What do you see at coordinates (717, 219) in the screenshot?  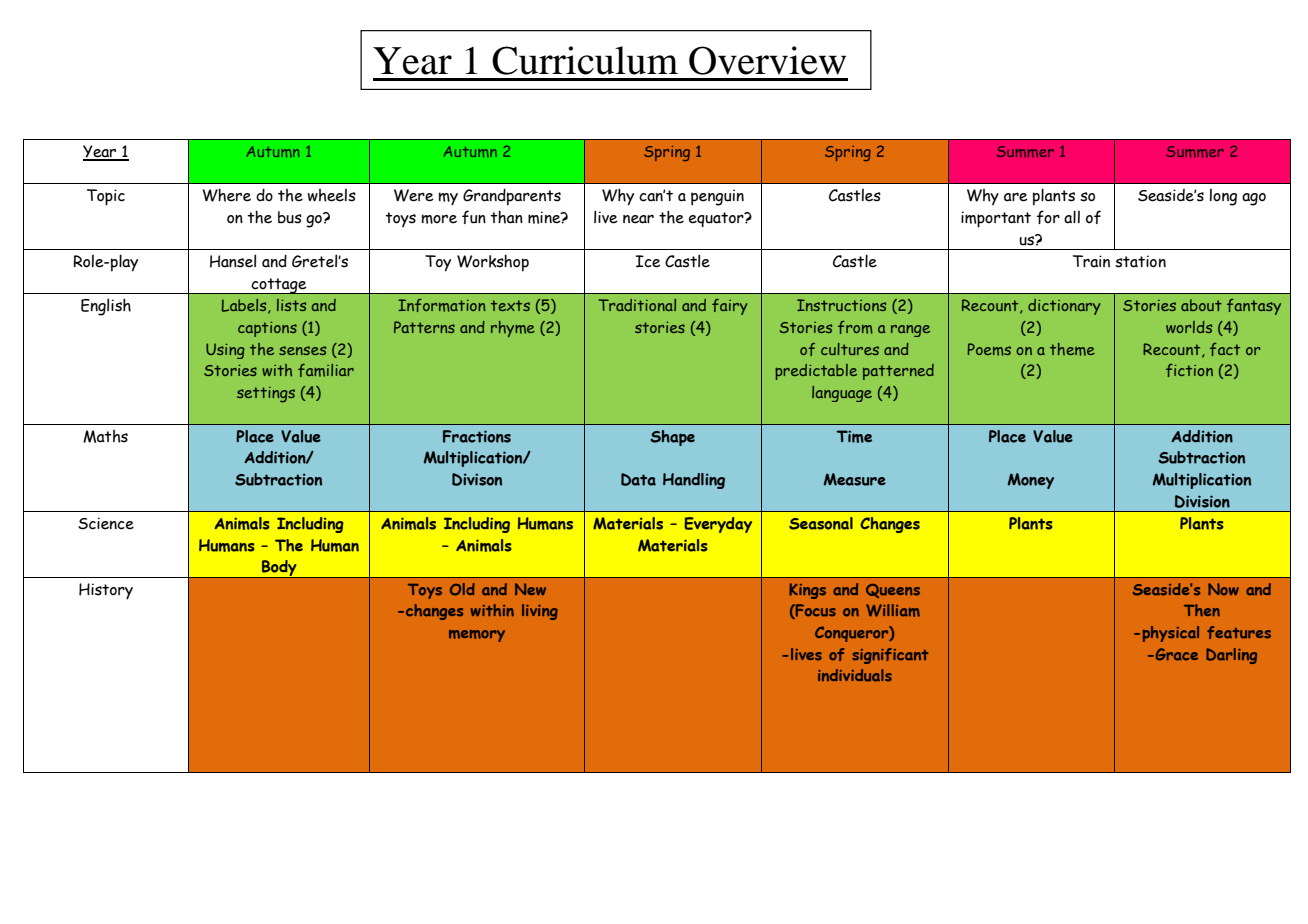 I see `equator` at bounding box center [717, 219].
